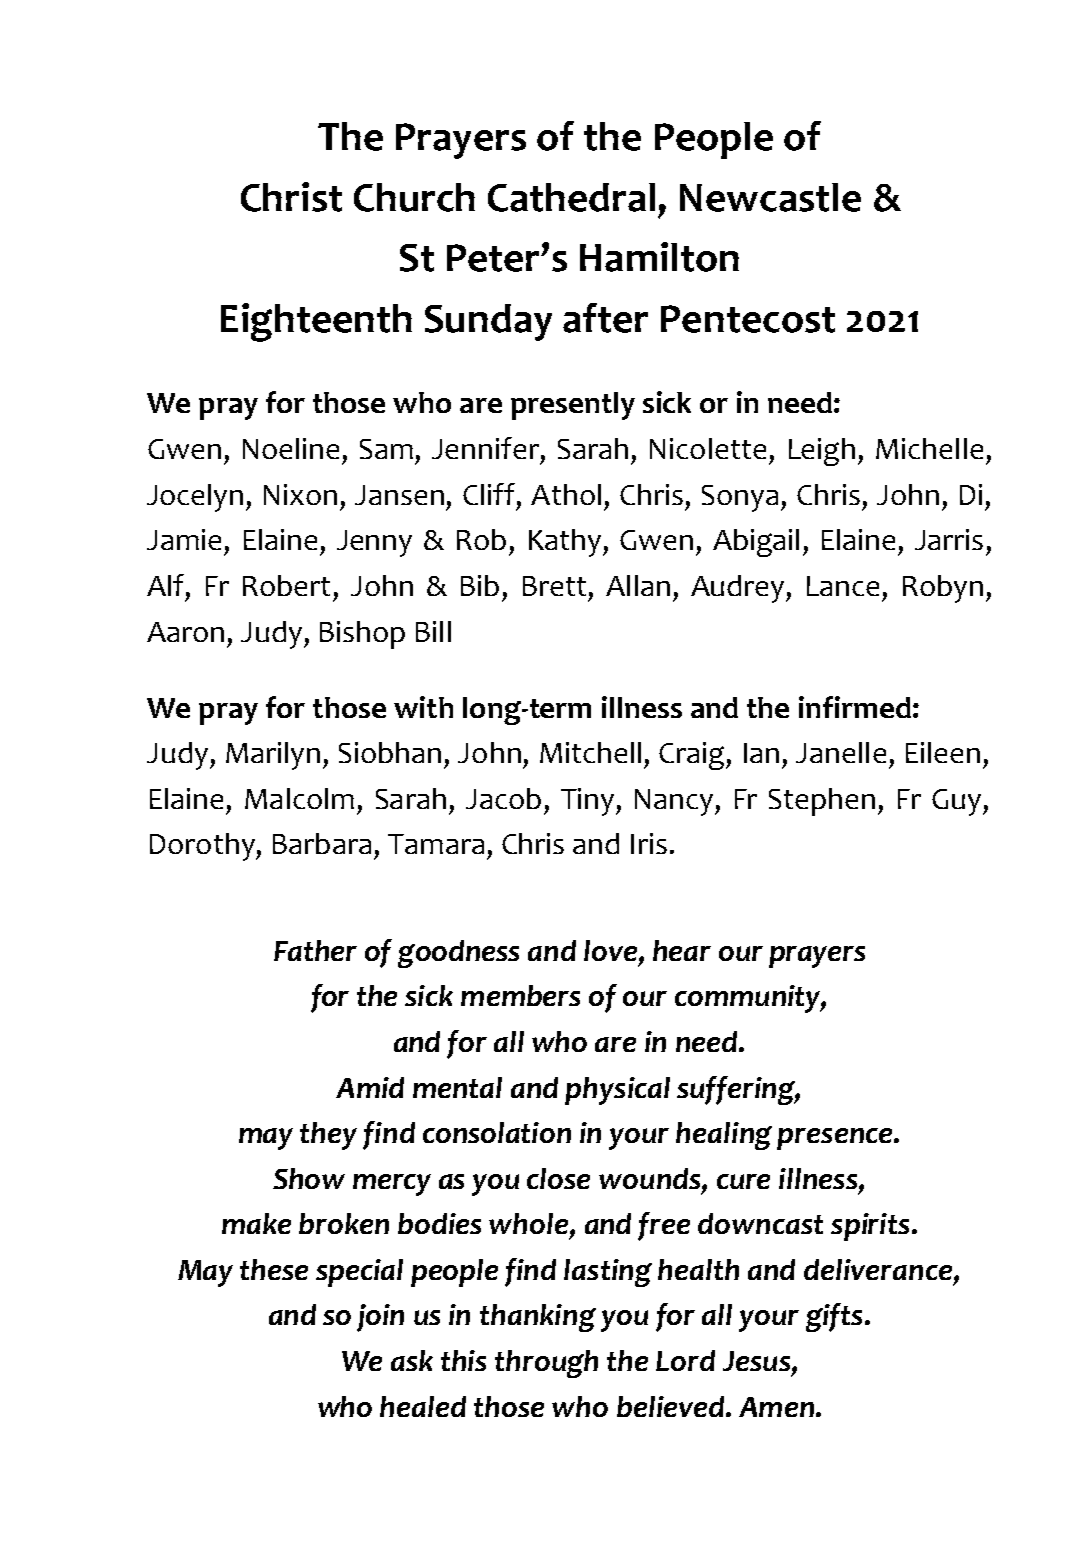 The height and width of the image is (1544, 1088). Describe the element at coordinates (328, 1136) in the image. I see `they` at that location.
